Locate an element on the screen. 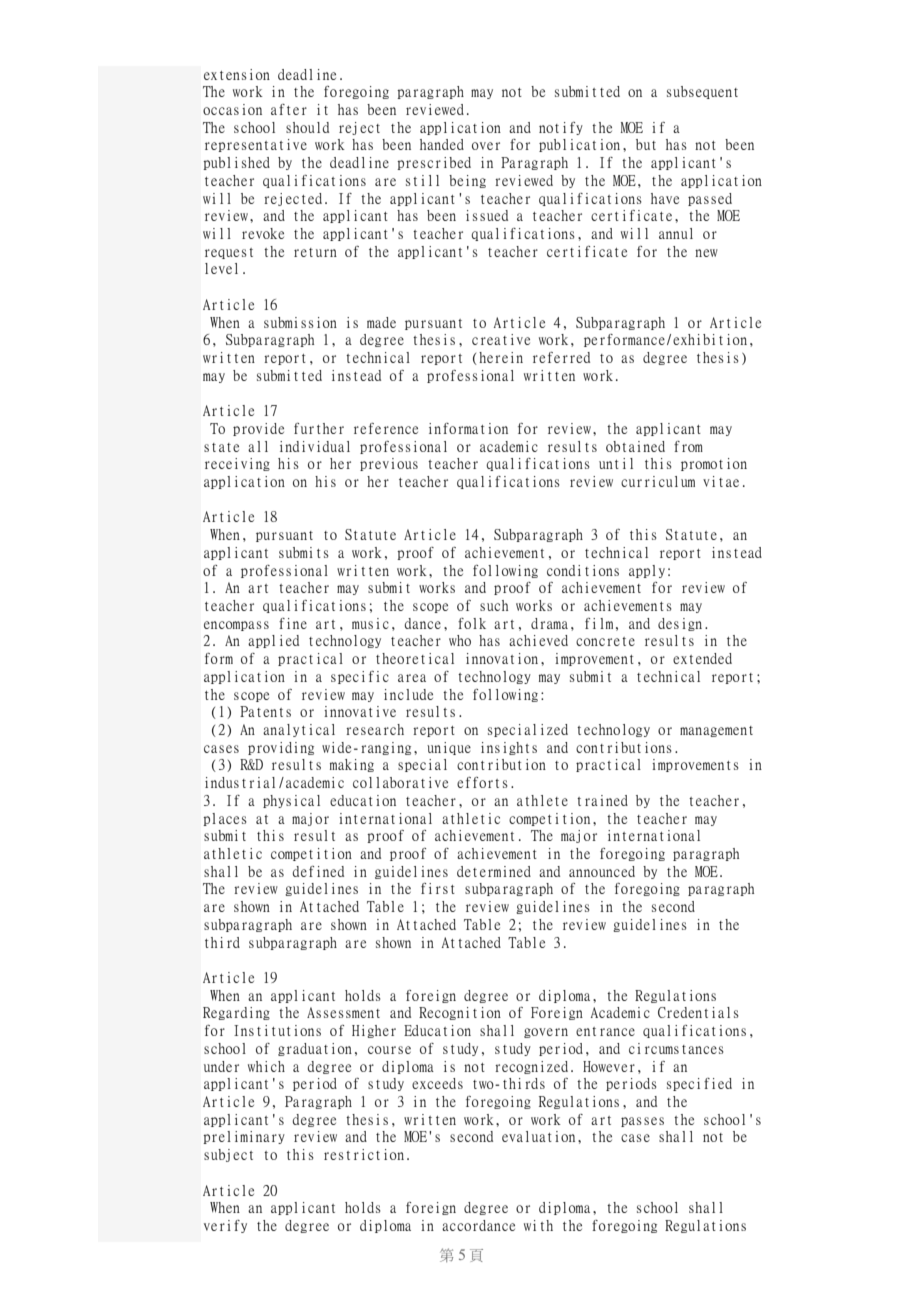  individual is located at coordinates (315, 446).
